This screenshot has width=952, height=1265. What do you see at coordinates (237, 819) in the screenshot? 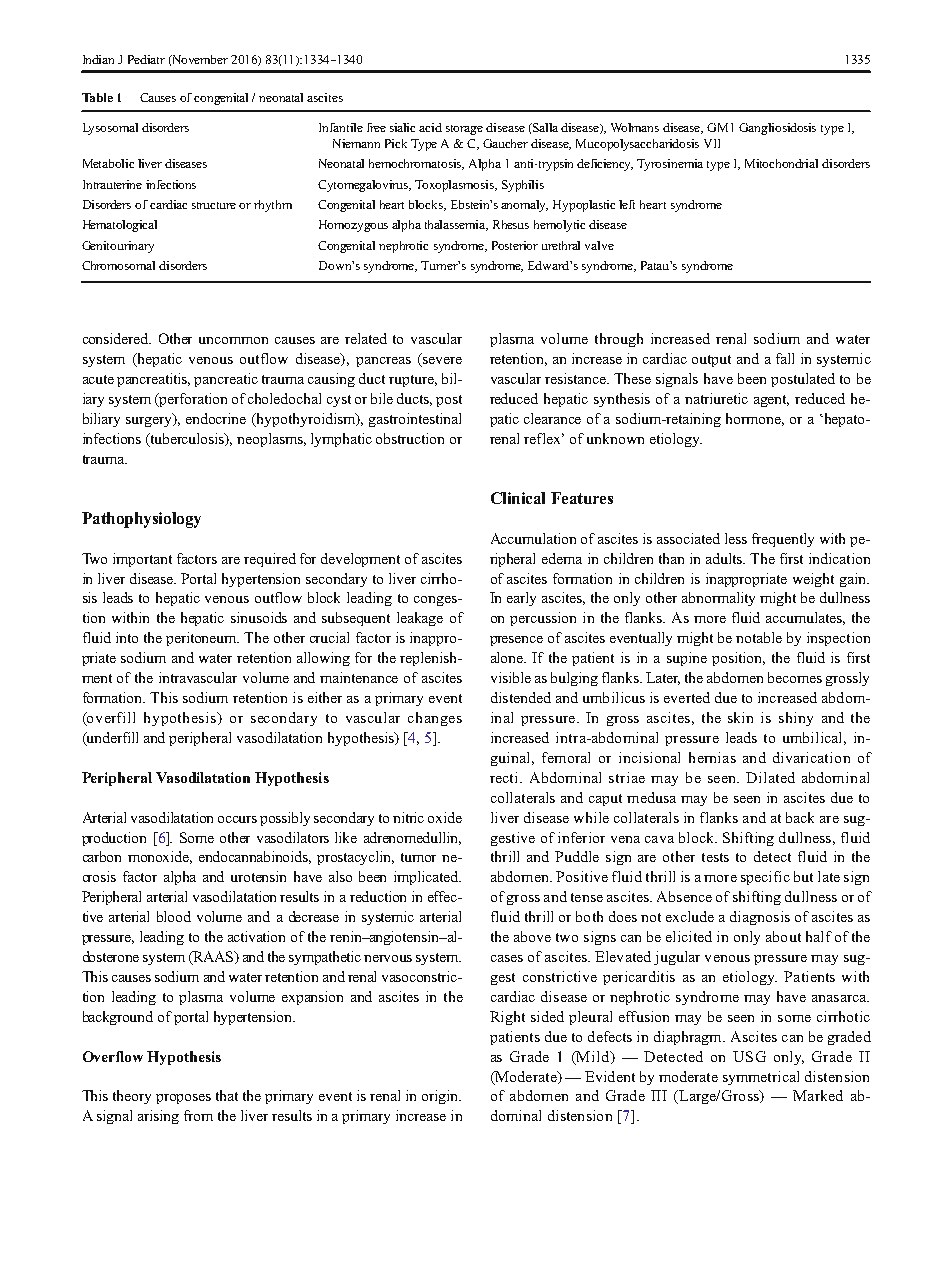
I see `occurs` at bounding box center [237, 819].
